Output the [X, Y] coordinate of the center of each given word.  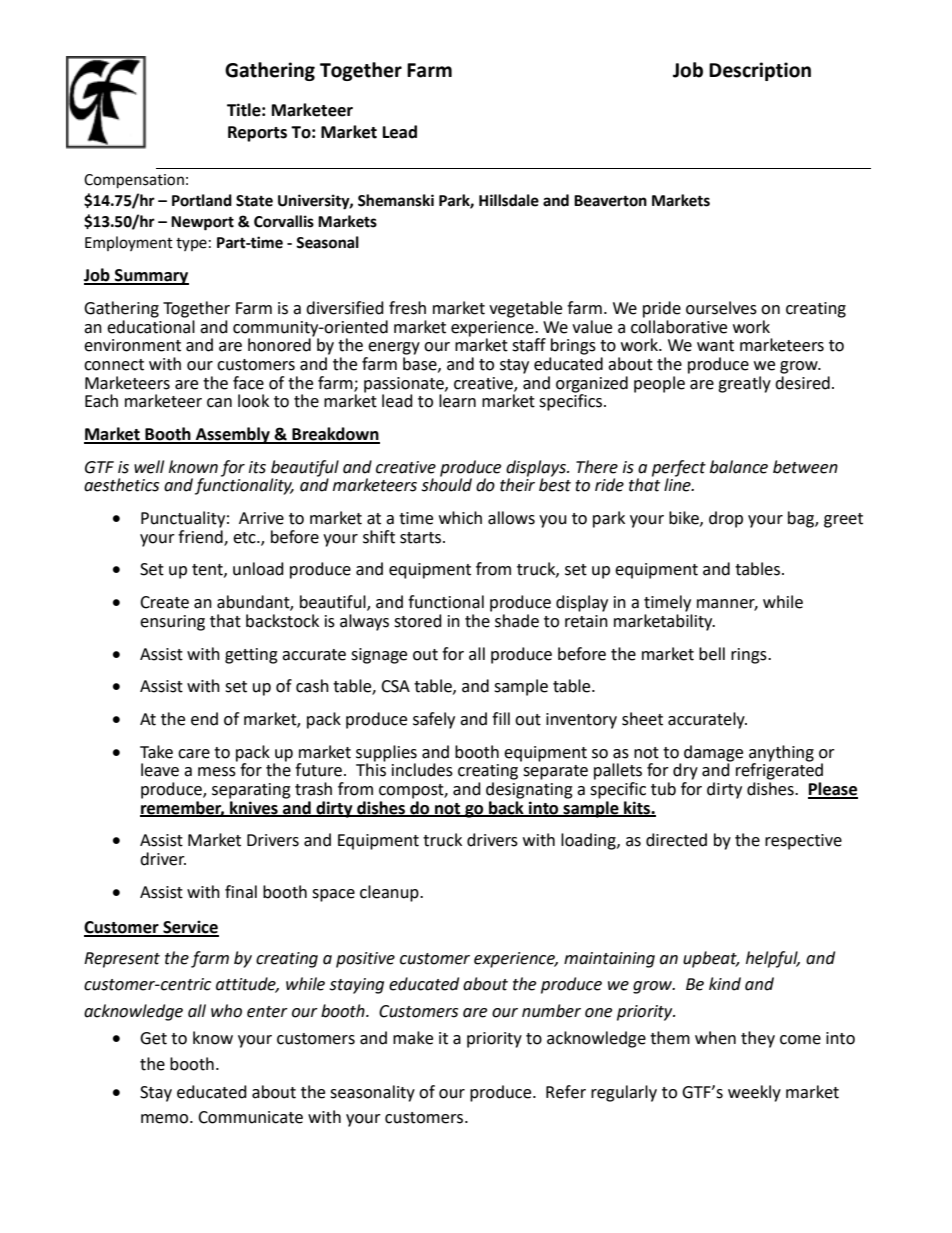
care [194, 754]
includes [422, 770]
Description [760, 71]
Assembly [233, 435]
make [413, 1038]
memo [166, 1119]
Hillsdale [509, 200]
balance [739, 467]
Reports [257, 134]
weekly [754, 1093]
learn [457, 401]
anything [781, 753]
